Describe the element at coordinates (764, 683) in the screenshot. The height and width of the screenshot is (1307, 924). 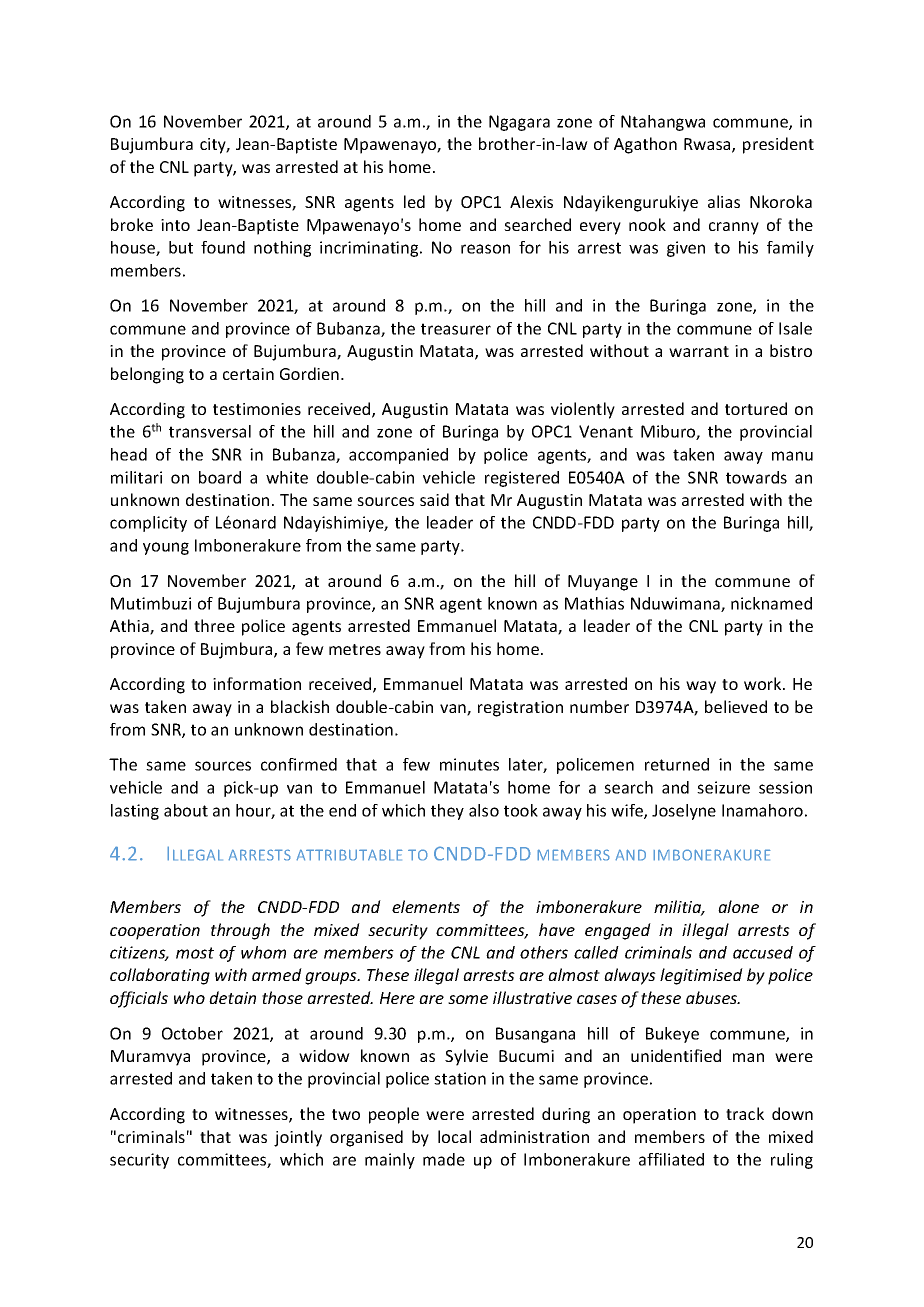
I see `work` at that location.
